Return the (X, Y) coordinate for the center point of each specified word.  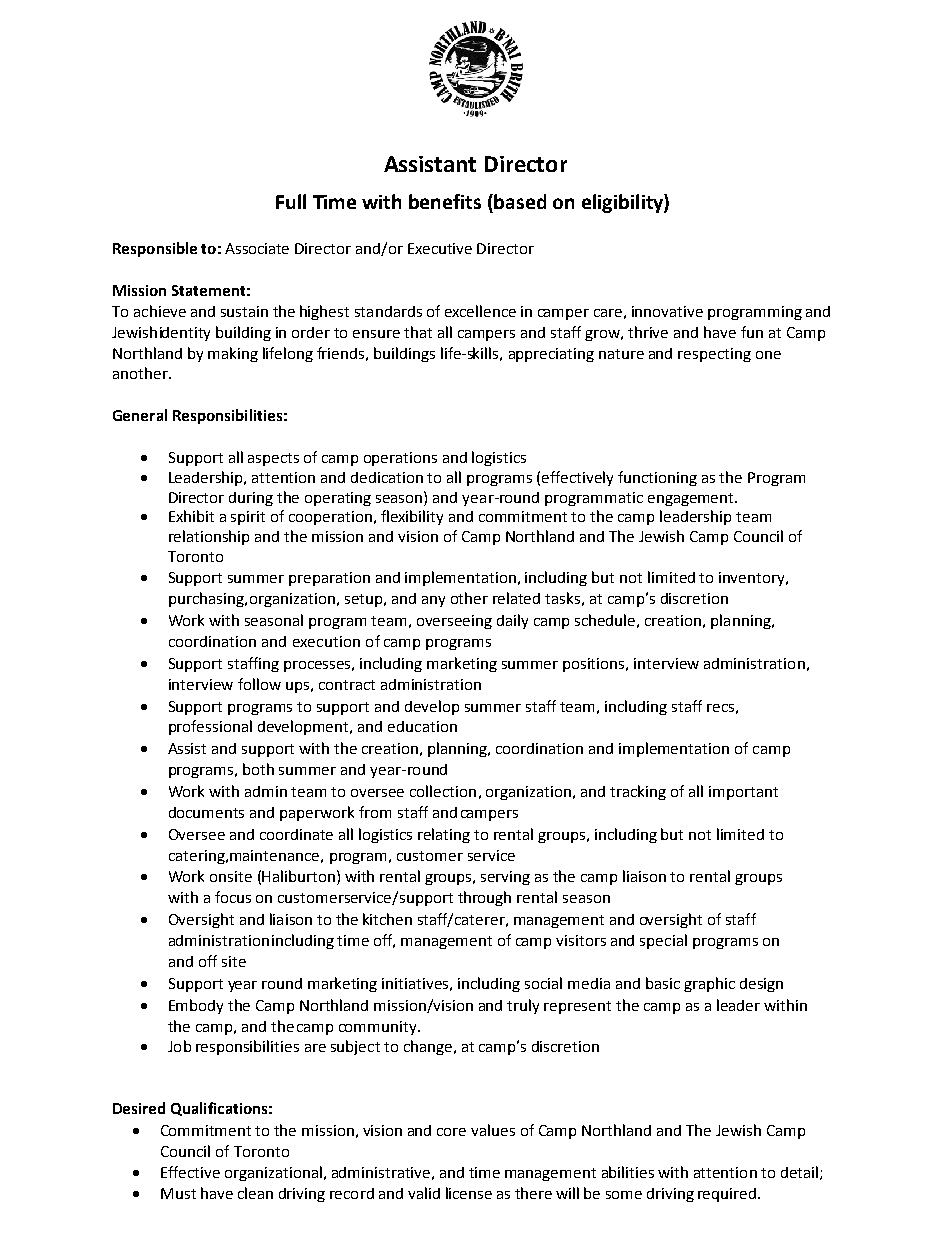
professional (210, 727)
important (743, 793)
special (663, 941)
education (422, 726)
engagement (692, 499)
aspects (273, 459)
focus (233, 897)
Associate (257, 248)
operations (400, 459)
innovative (667, 311)
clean (255, 1193)
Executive (440, 248)
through (484, 898)
